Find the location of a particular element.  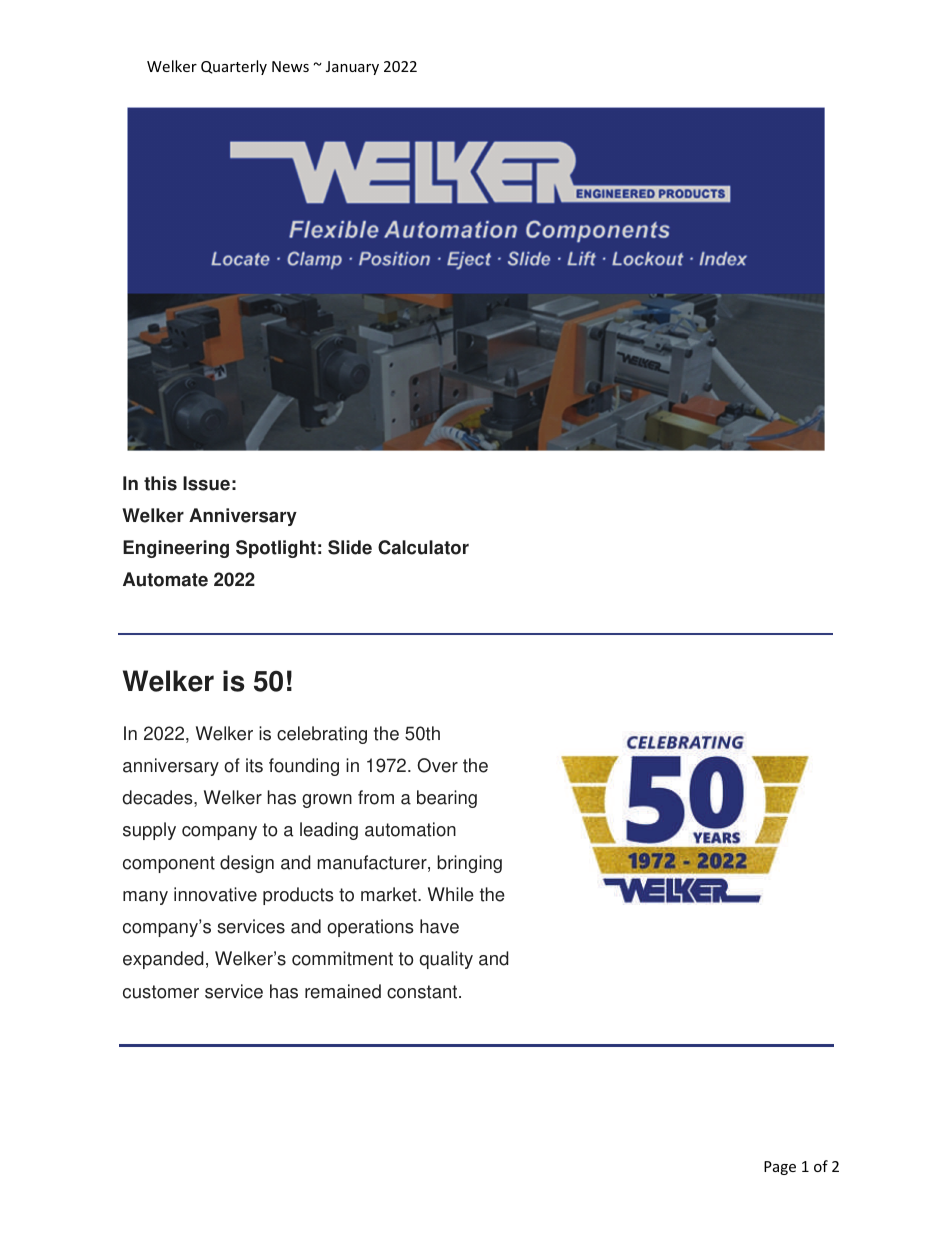

bearing is located at coordinates (447, 799).
